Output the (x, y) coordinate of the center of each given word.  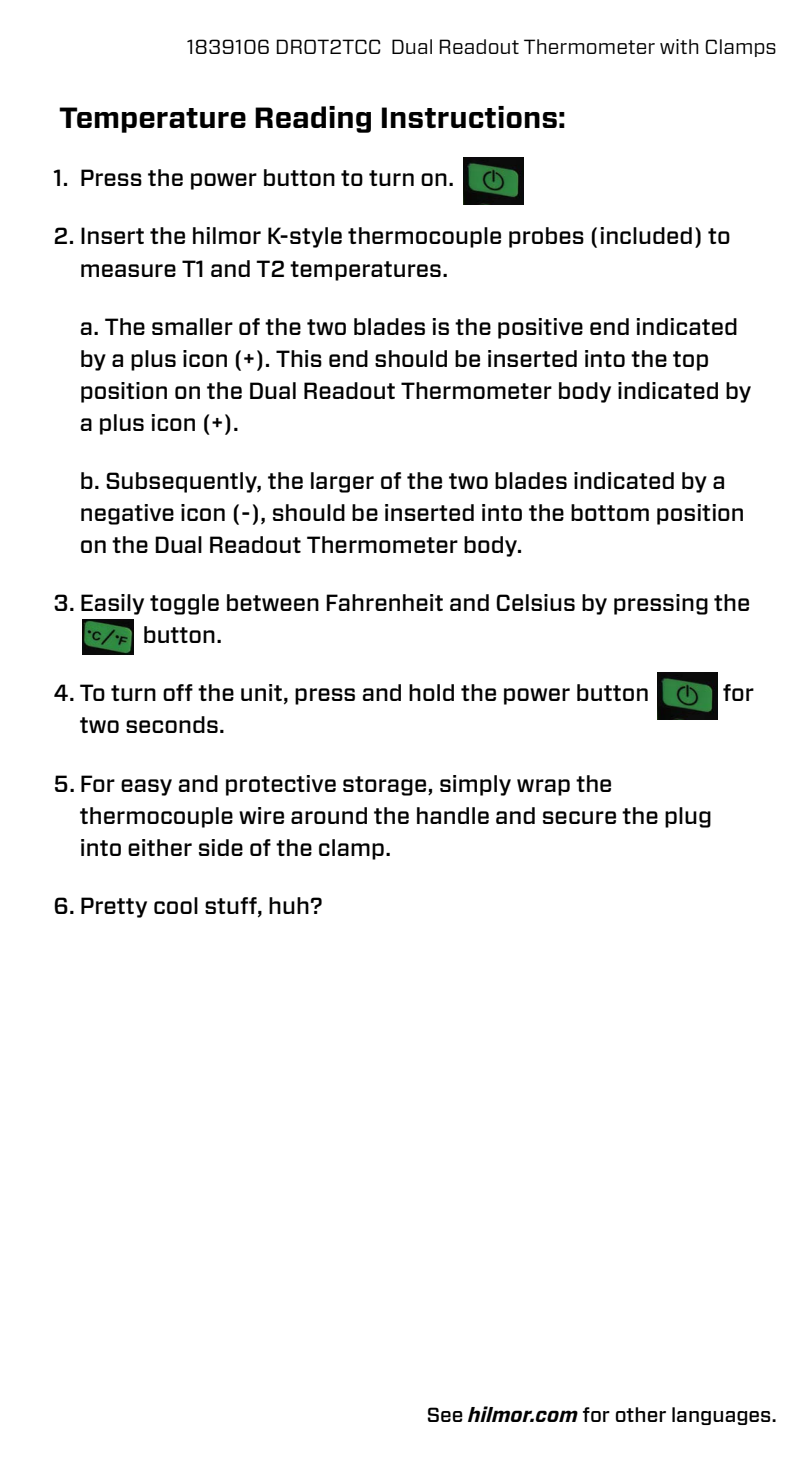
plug (688, 817)
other (641, 1414)
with (679, 46)
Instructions (469, 117)
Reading (313, 119)
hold (431, 692)
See (445, 1414)
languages (722, 1416)
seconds (172, 724)
